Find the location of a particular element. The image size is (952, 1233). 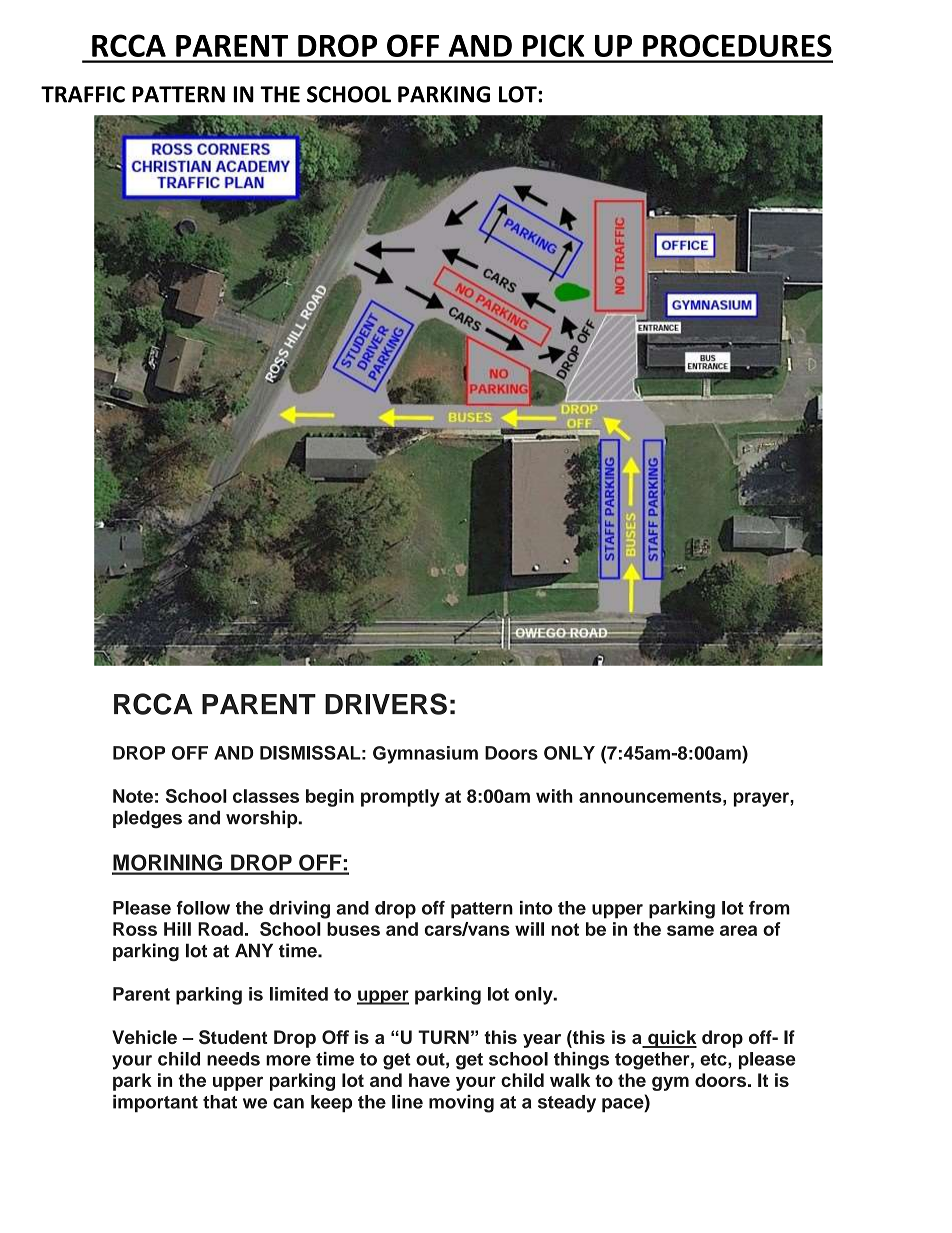

prayer is located at coordinates (762, 799).
